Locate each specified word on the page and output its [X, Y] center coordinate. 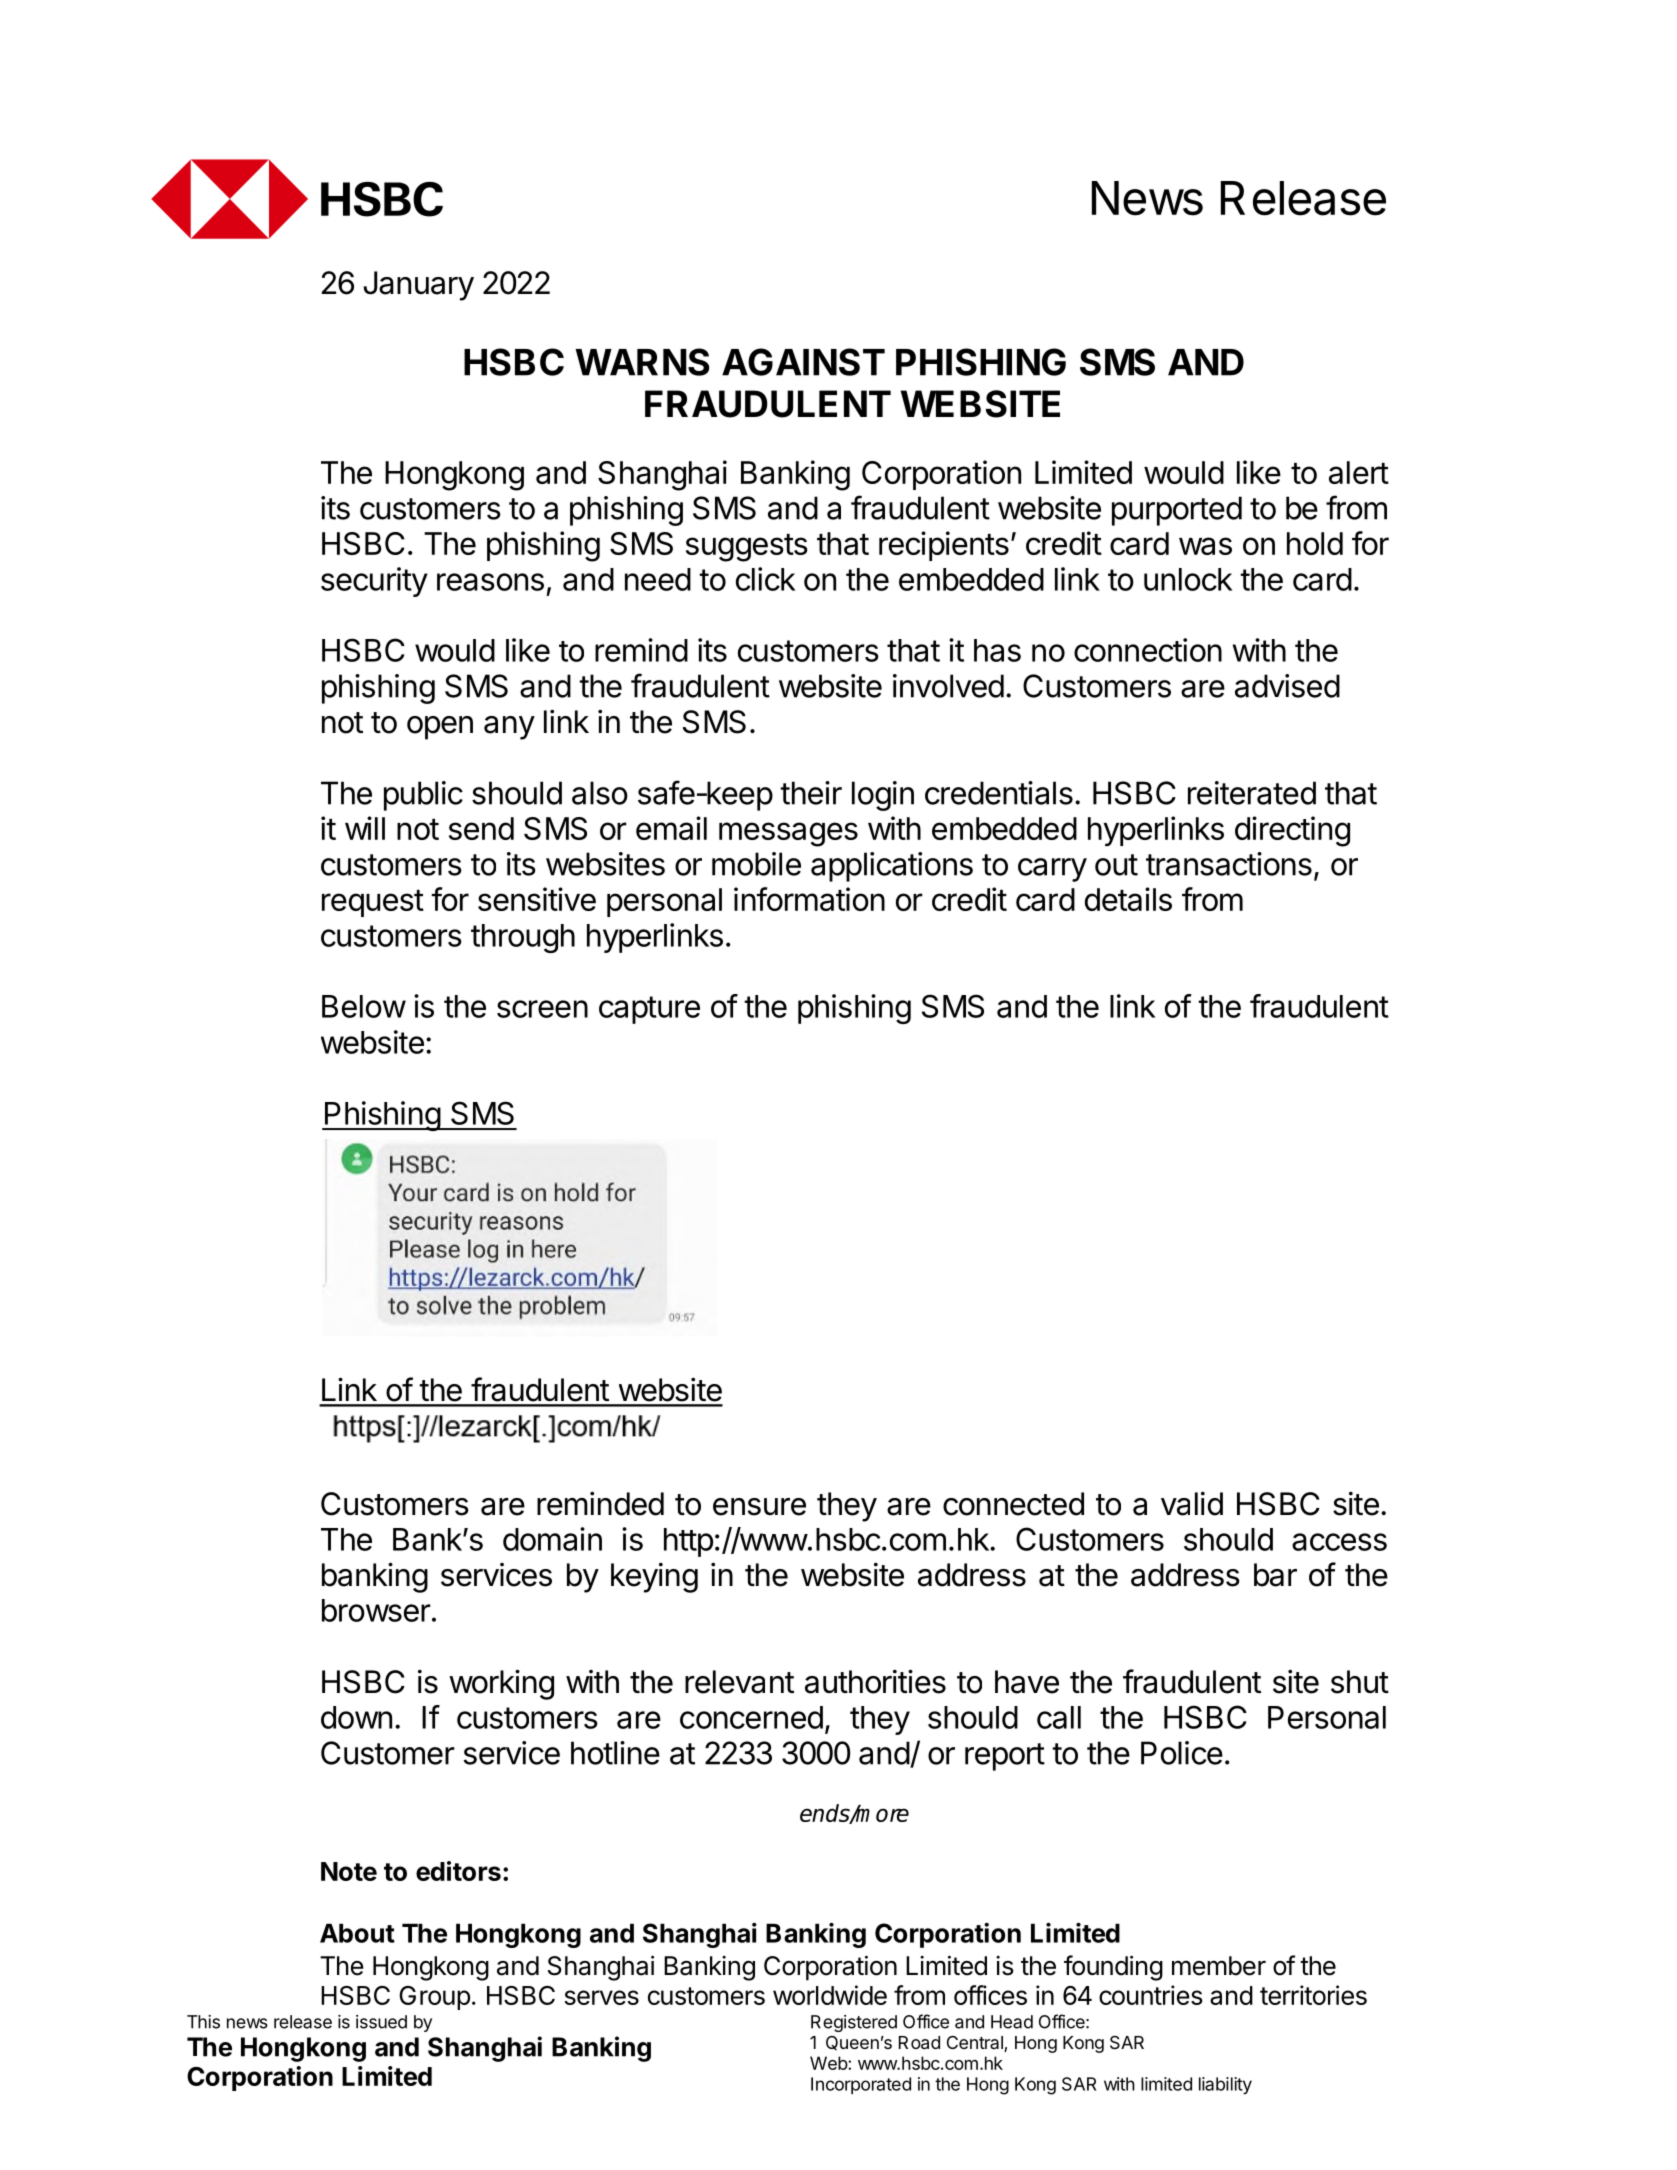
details [1128, 899]
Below [364, 1006]
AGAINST [803, 362]
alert [1359, 472]
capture [649, 1010]
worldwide [830, 1995]
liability [1225, 2086]
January [418, 286]
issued [381, 2022]
